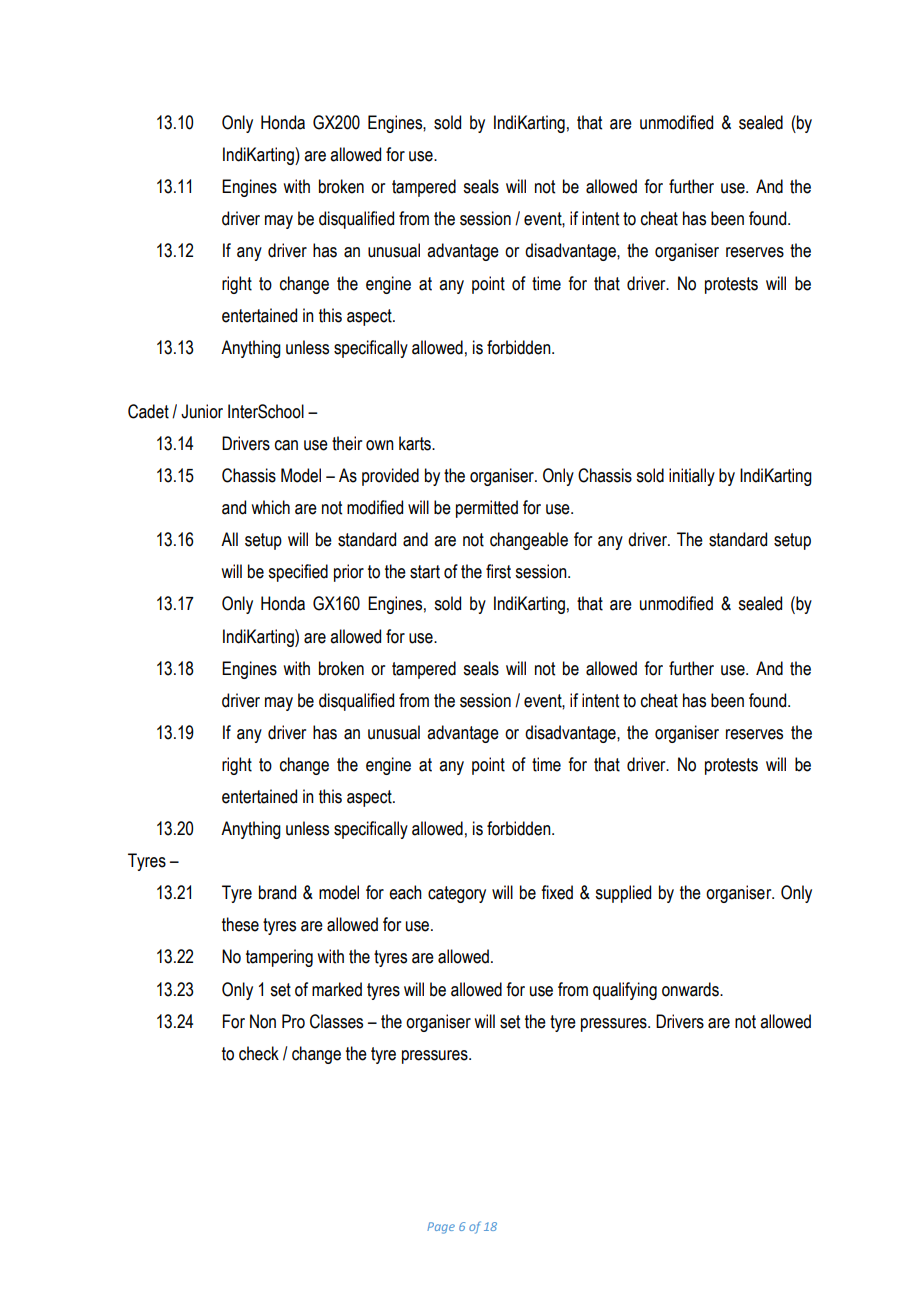 The height and width of the screenshot is (1308, 924). I want to click on check, so click(259, 1053).
